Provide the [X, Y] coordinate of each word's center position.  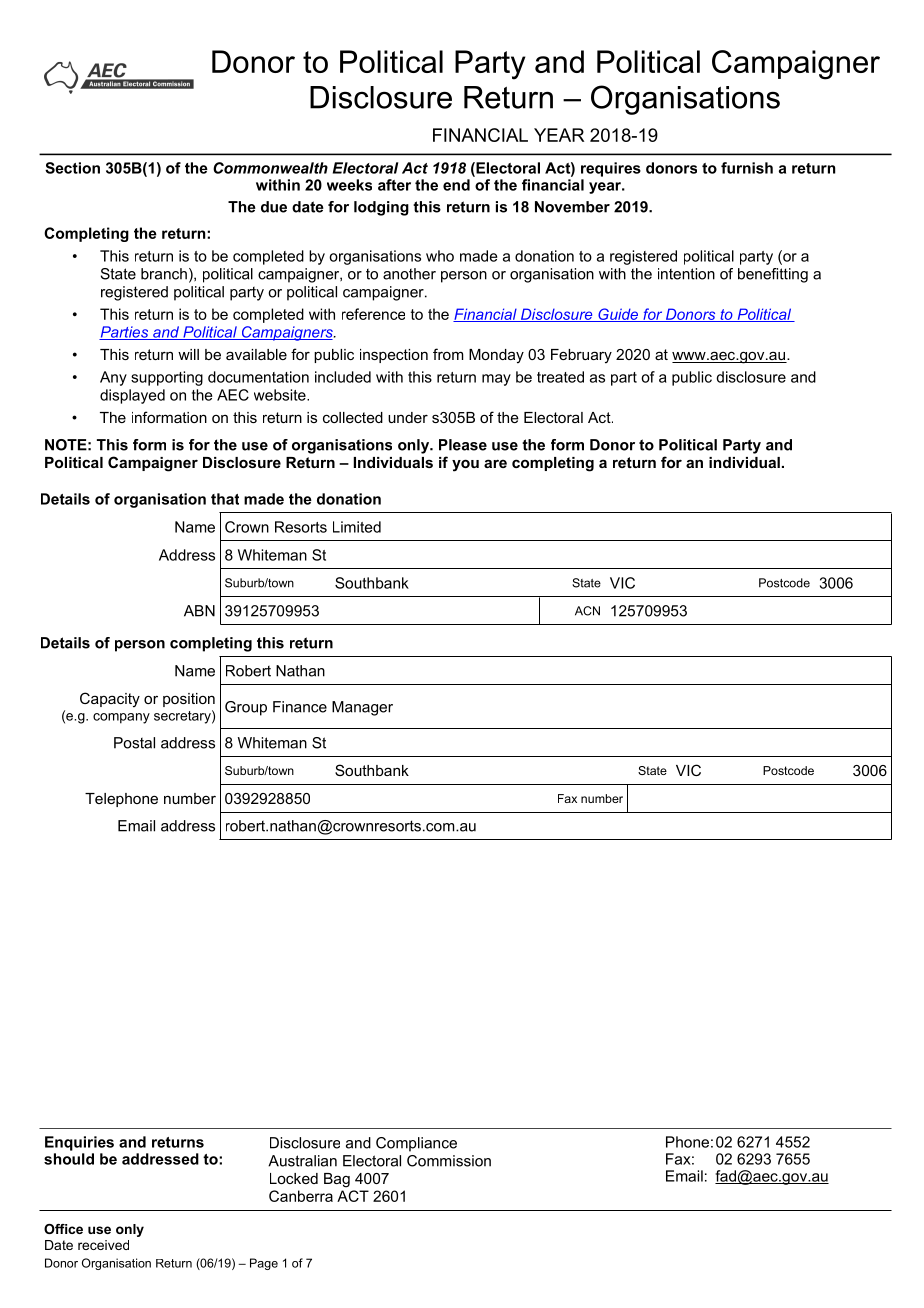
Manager [362, 708]
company [121, 718]
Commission [449, 1161]
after [394, 185]
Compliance [416, 1144]
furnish [747, 168]
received [103, 1245]
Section [72, 168]
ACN [587, 611]
